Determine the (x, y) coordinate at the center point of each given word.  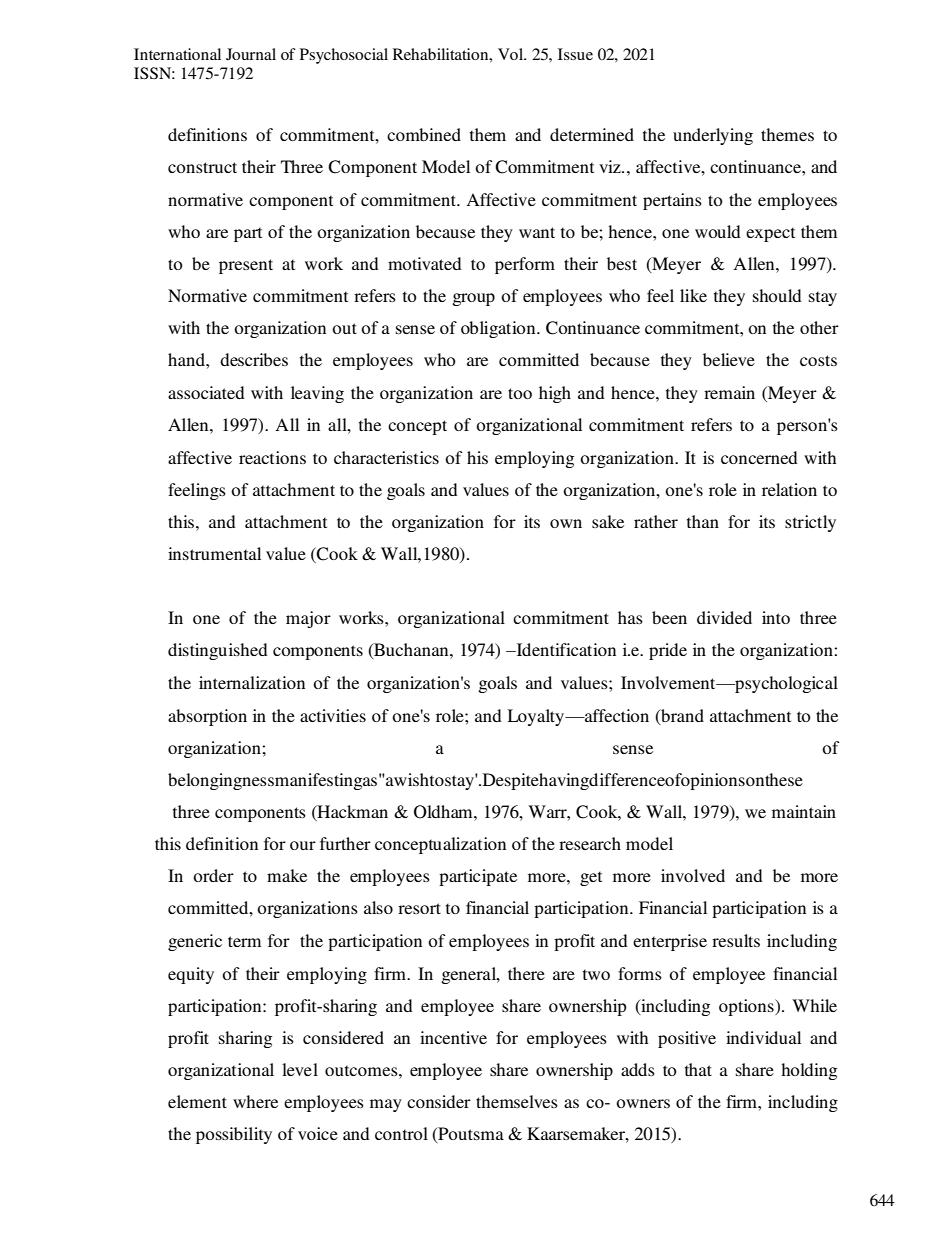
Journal (251, 54)
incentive (453, 1037)
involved (693, 875)
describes (254, 359)
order (213, 875)
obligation (499, 329)
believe (729, 359)
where (255, 1101)
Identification (565, 649)
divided (724, 617)
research (590, 843)
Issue (575, 54)
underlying (713, 136)
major (308, 619)
